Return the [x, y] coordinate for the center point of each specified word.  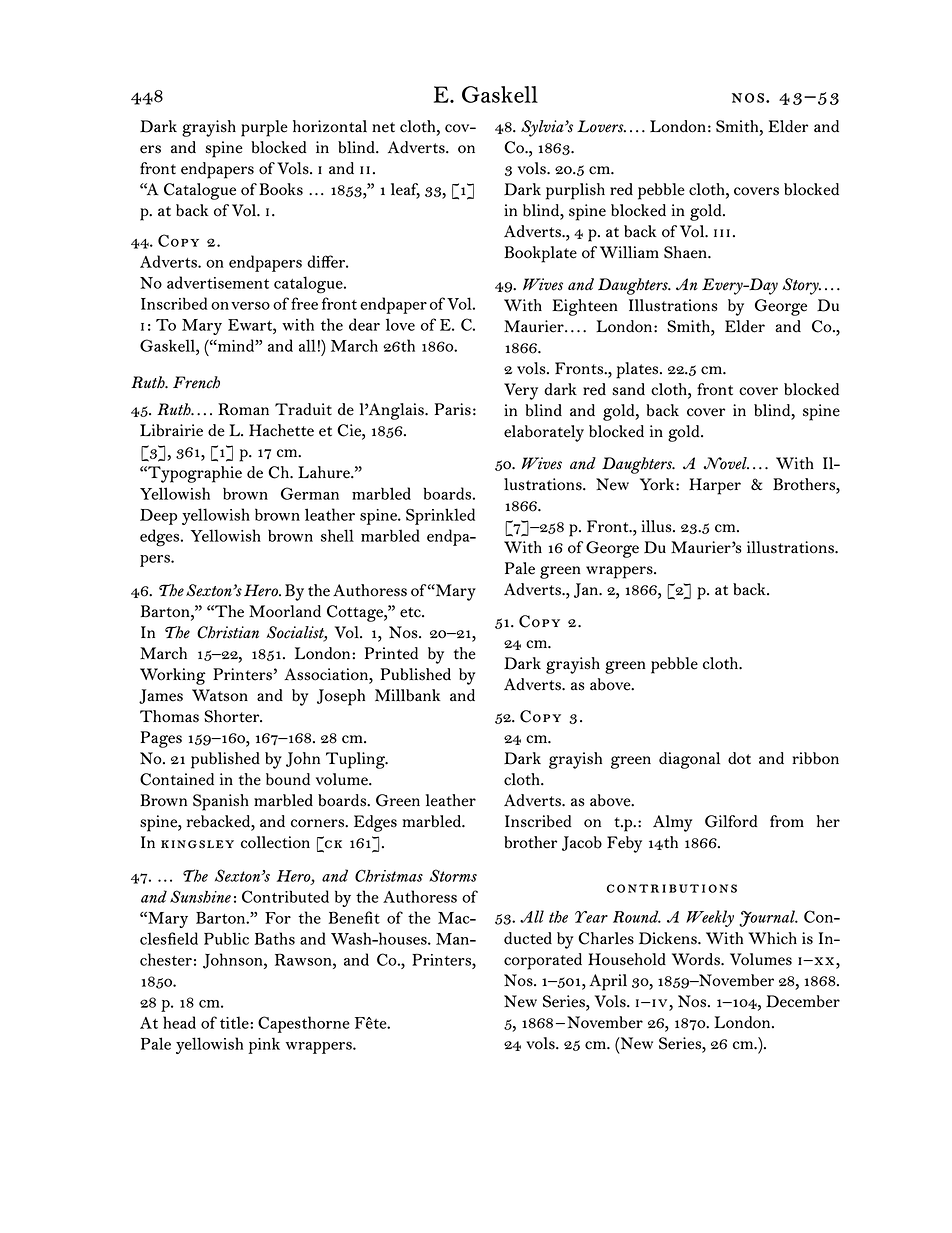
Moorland [285, 611]
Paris [453, 409]
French [196, 382]
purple [264, 128]
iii [722, 233]
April [608, 982]
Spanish [221, 802]
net [383, 127]
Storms [453, 875]
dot [739, 758]
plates [638, 370]
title [235, 1022]
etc [411, 612]
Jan [587, 590]
